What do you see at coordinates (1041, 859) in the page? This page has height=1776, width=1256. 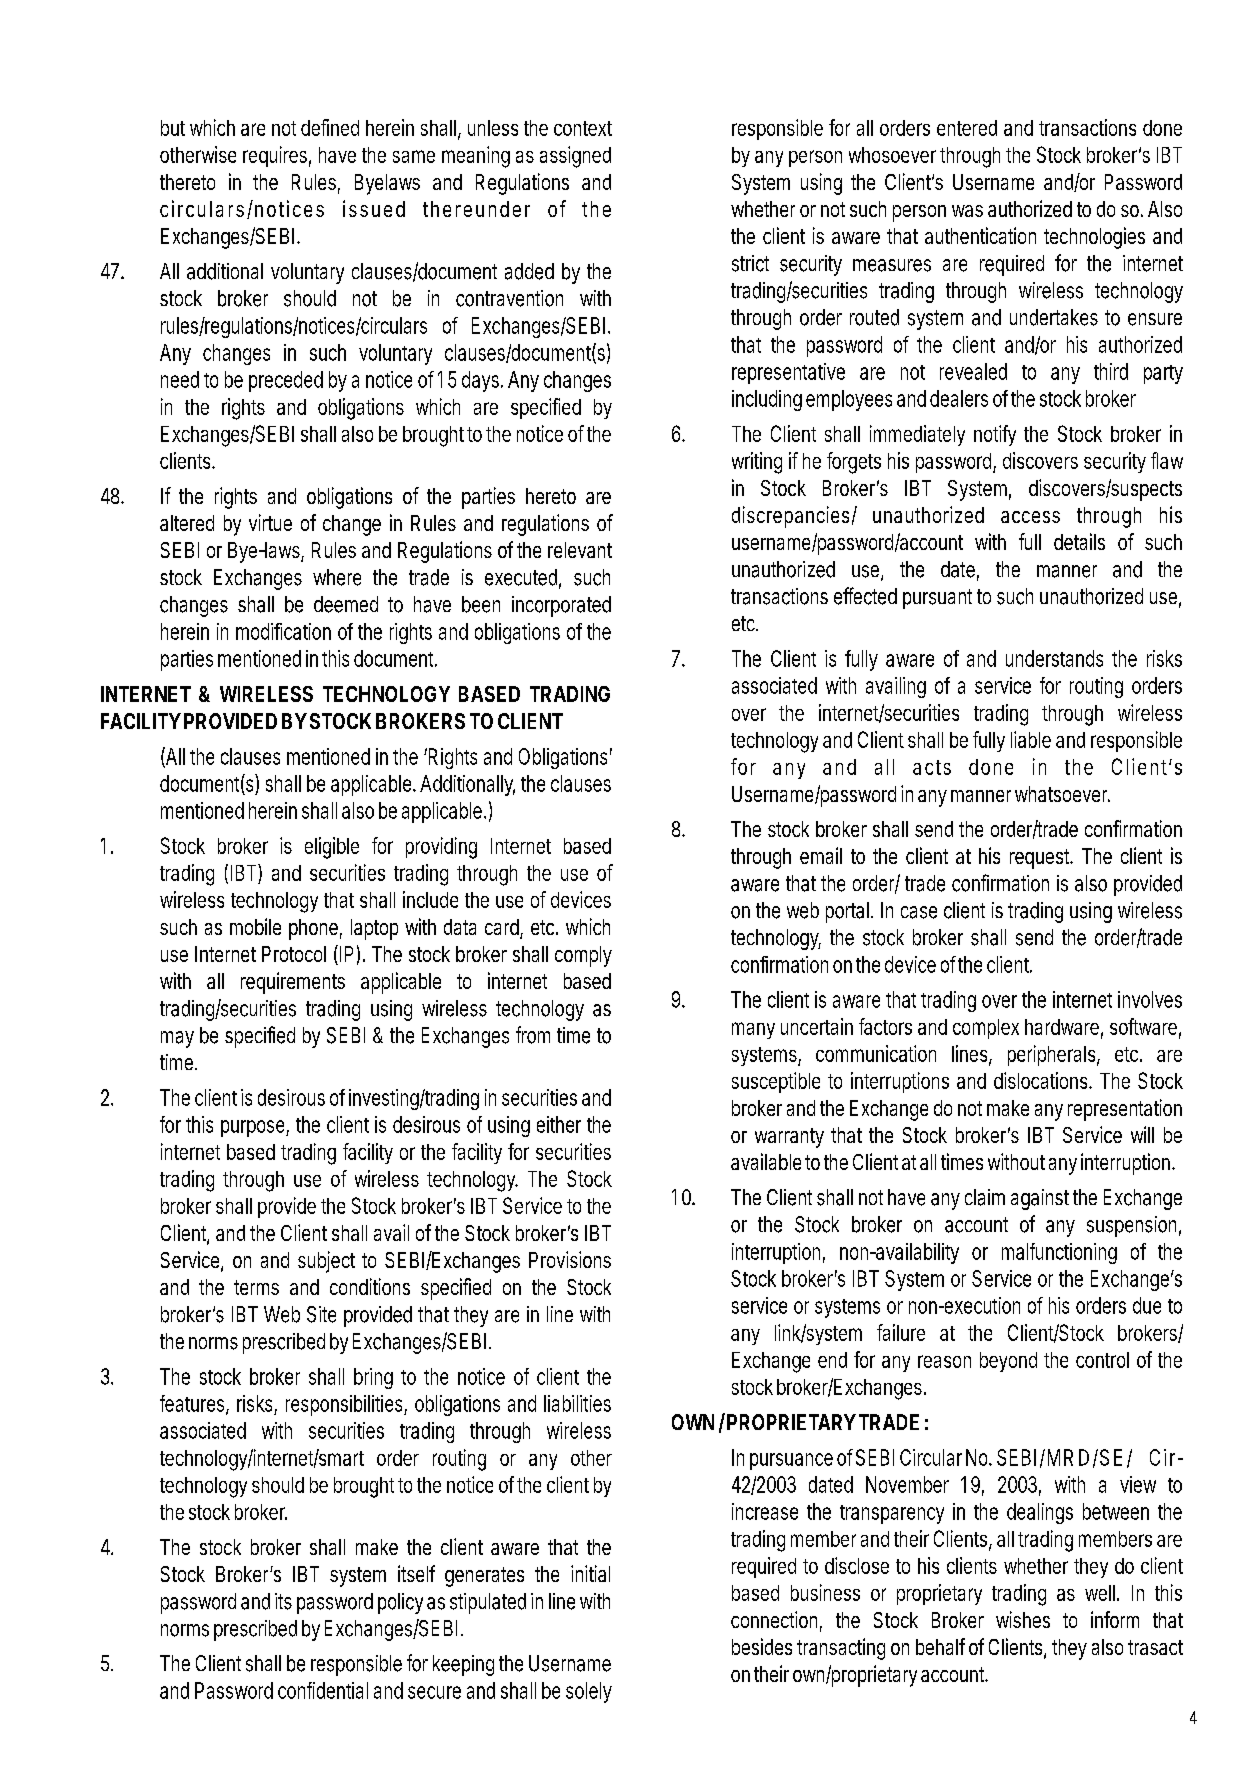 I see `request` at bounding box center [1041, 859].
